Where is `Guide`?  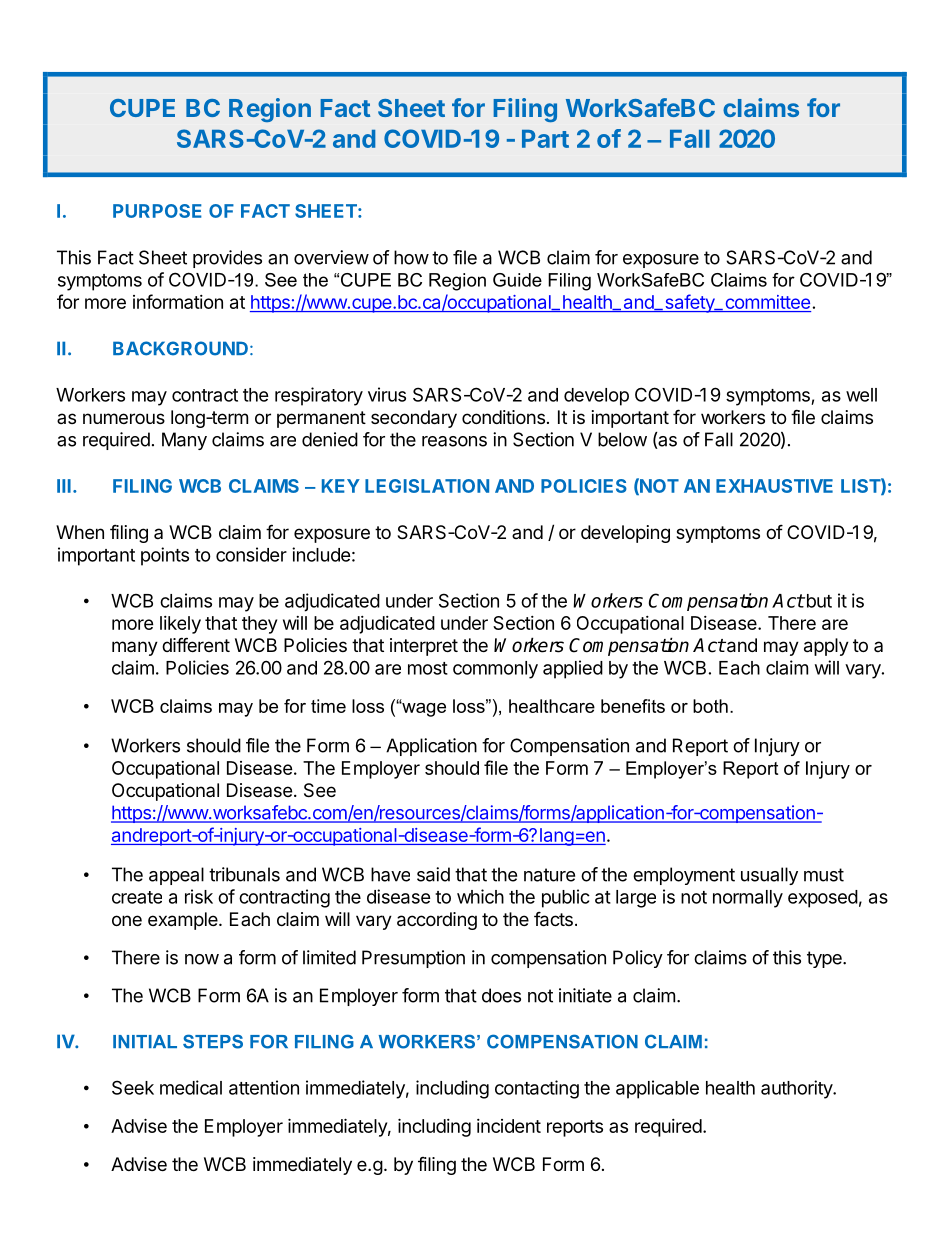 Guide is located at coordinates (517, 280).
